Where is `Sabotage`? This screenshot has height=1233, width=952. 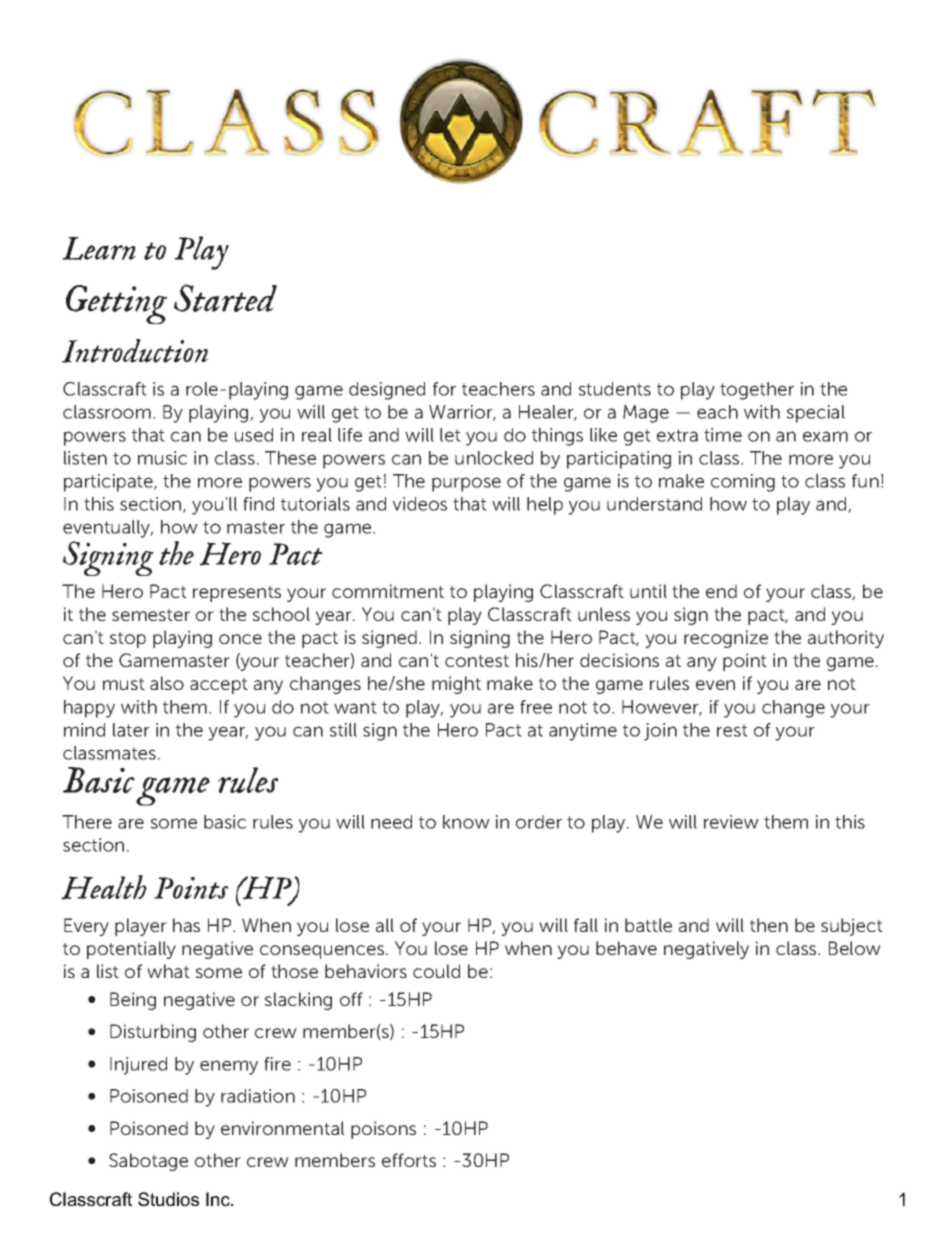
Sabotage is located at coordinates (148, 1162).
